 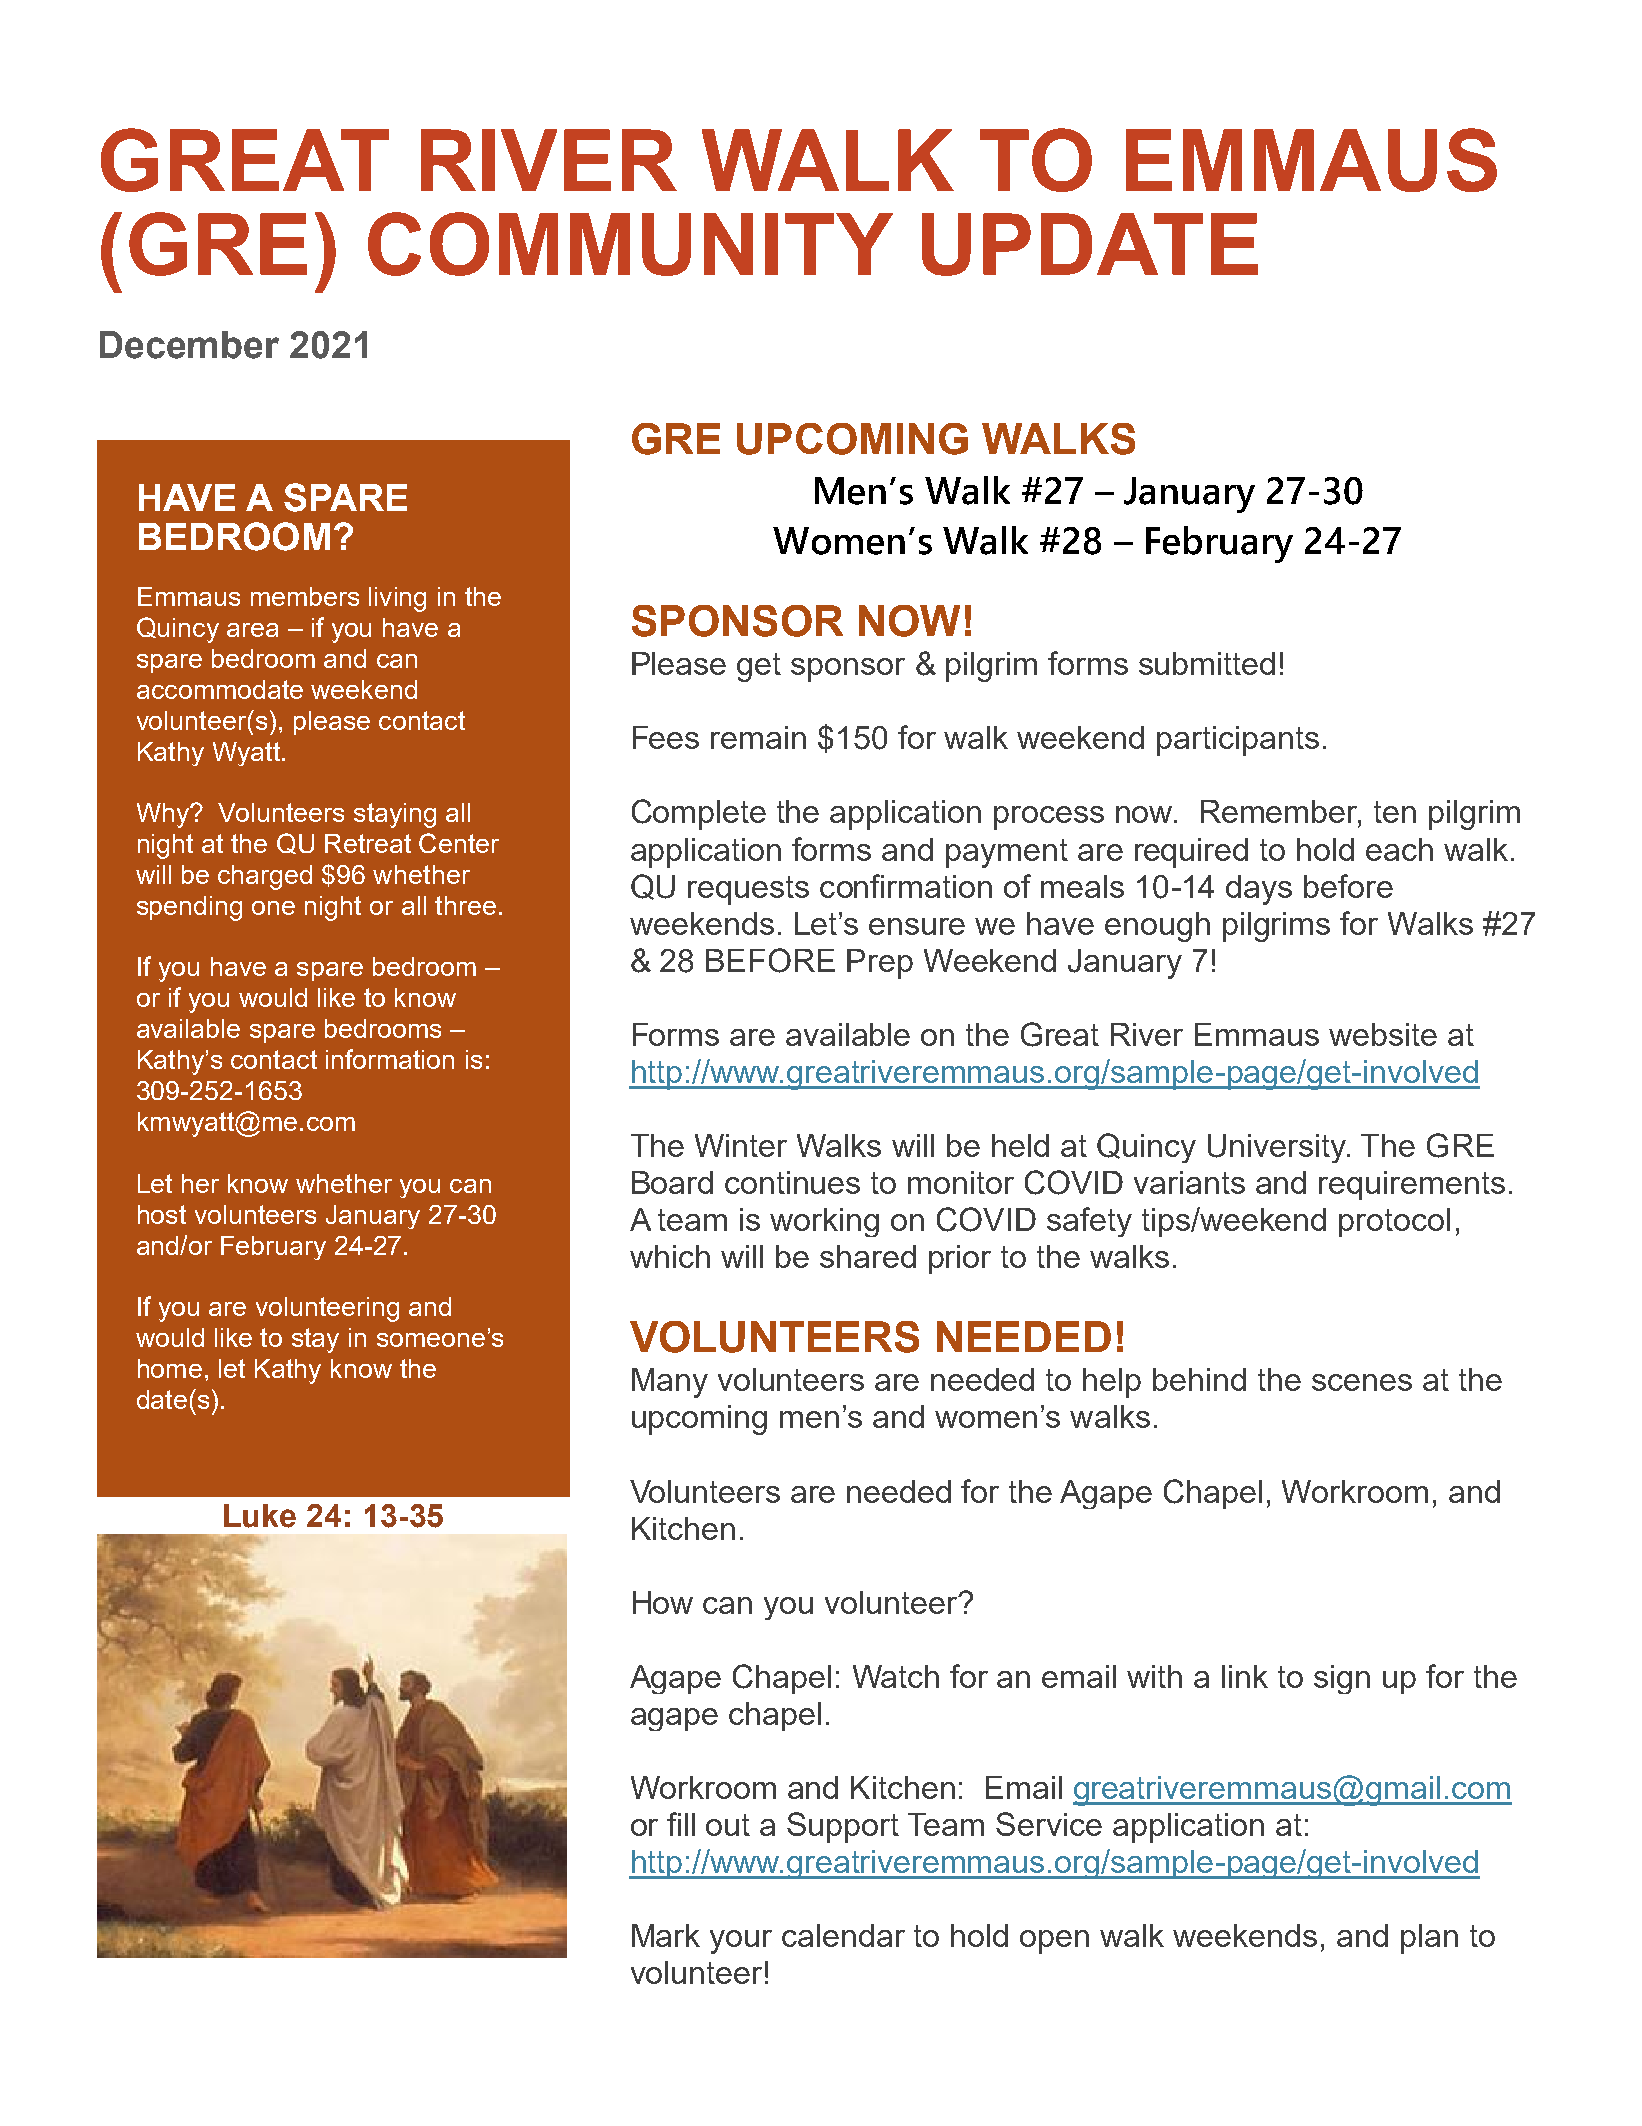 I want to click on COMMUNITY, so click(x=630, y=244).
